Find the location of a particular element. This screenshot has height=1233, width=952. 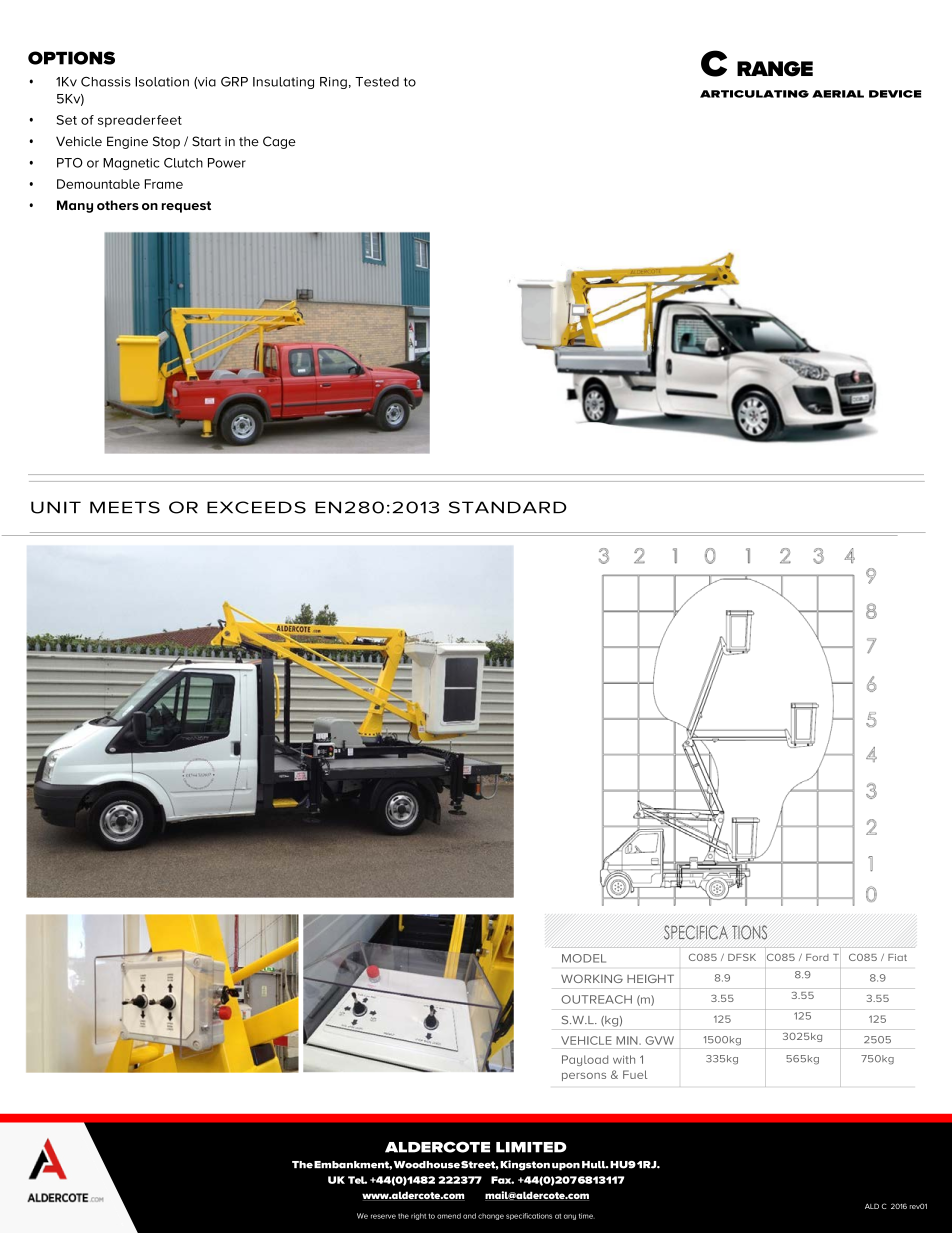

WORKING is located at coordinates (592, 978).
